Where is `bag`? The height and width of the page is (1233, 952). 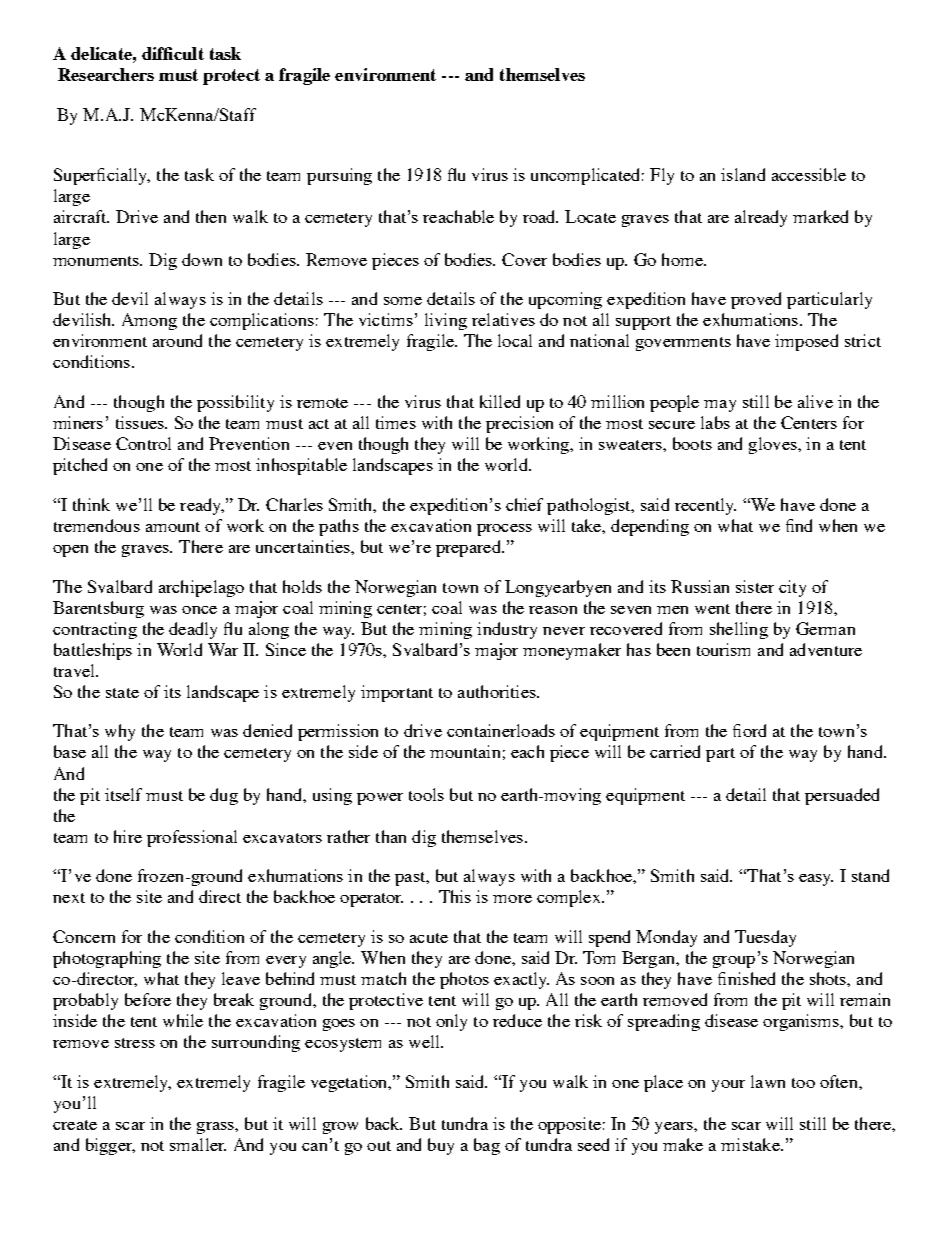 bag is located at coordinates (487, 1146).
